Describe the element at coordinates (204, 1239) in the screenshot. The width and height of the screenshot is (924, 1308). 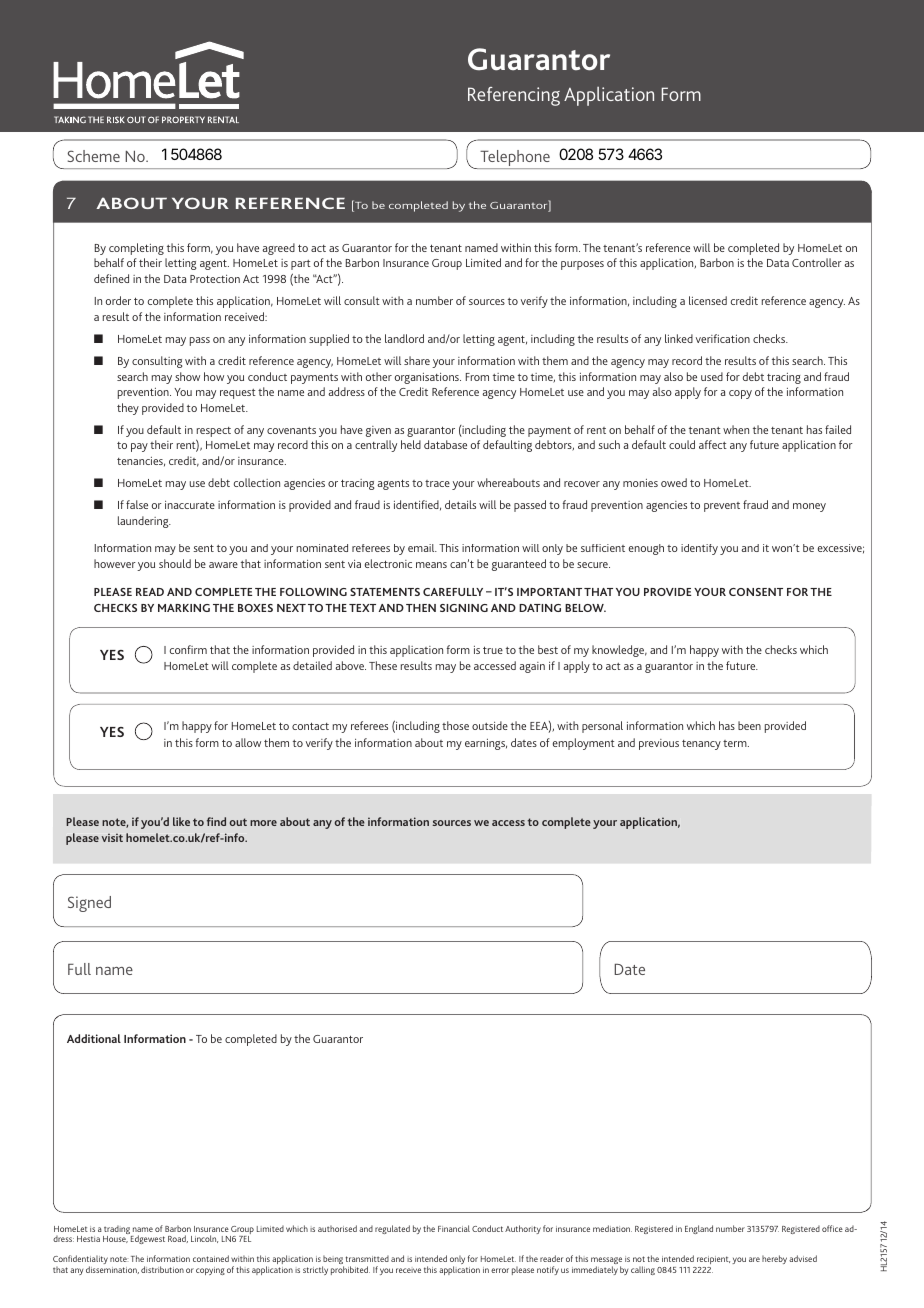
I see `Lincoln` at that location.
